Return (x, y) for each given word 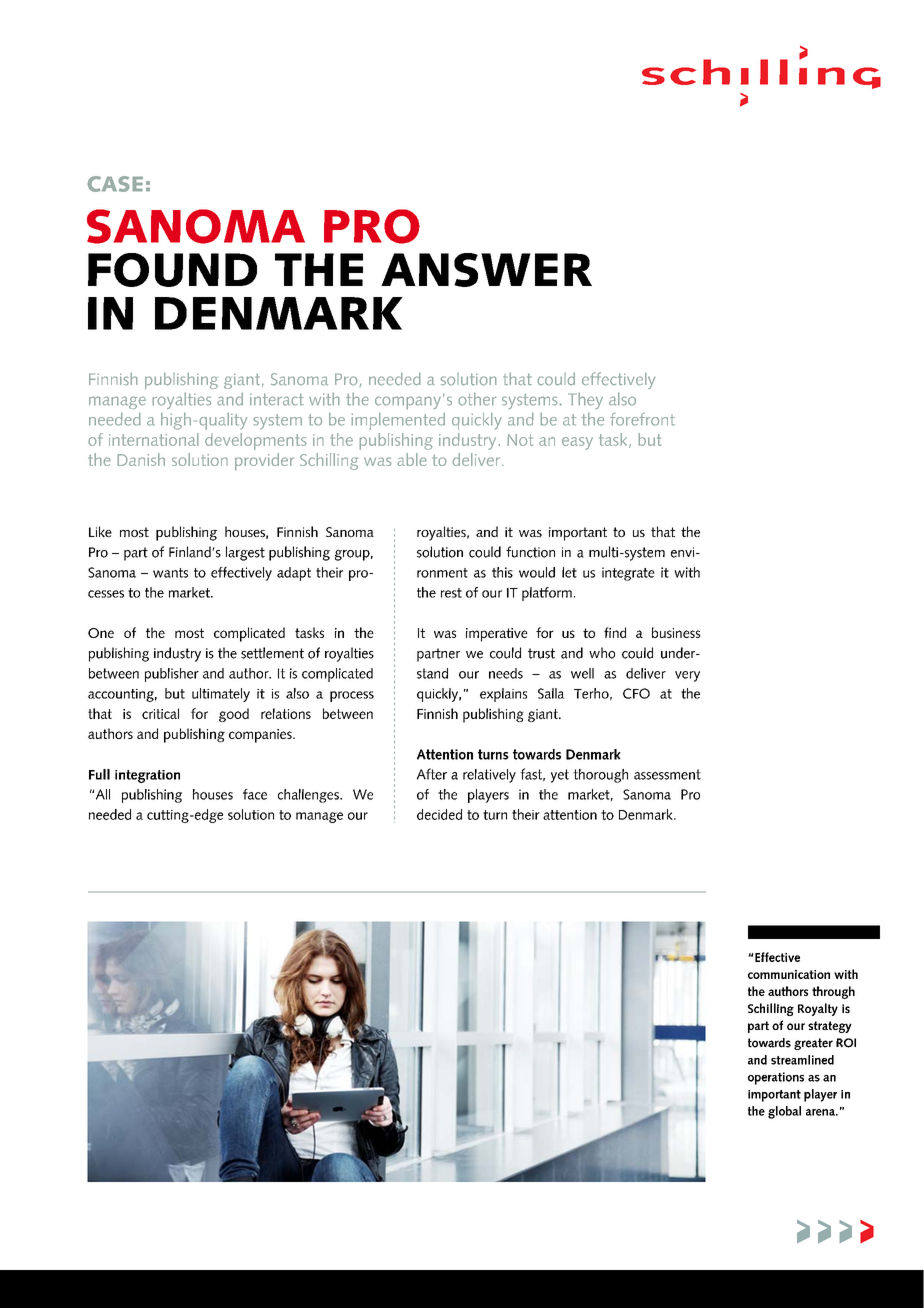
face (255, 794)
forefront (642, 419)
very (687, 676)
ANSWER (486, 270)
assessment (667, 774)
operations (776, 1078)
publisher (172, 675)
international (153, 439)
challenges (309, 796)
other (477, 399)
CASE (115, 184)
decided (439, 814)
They (585, 401)
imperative (497, 635)
